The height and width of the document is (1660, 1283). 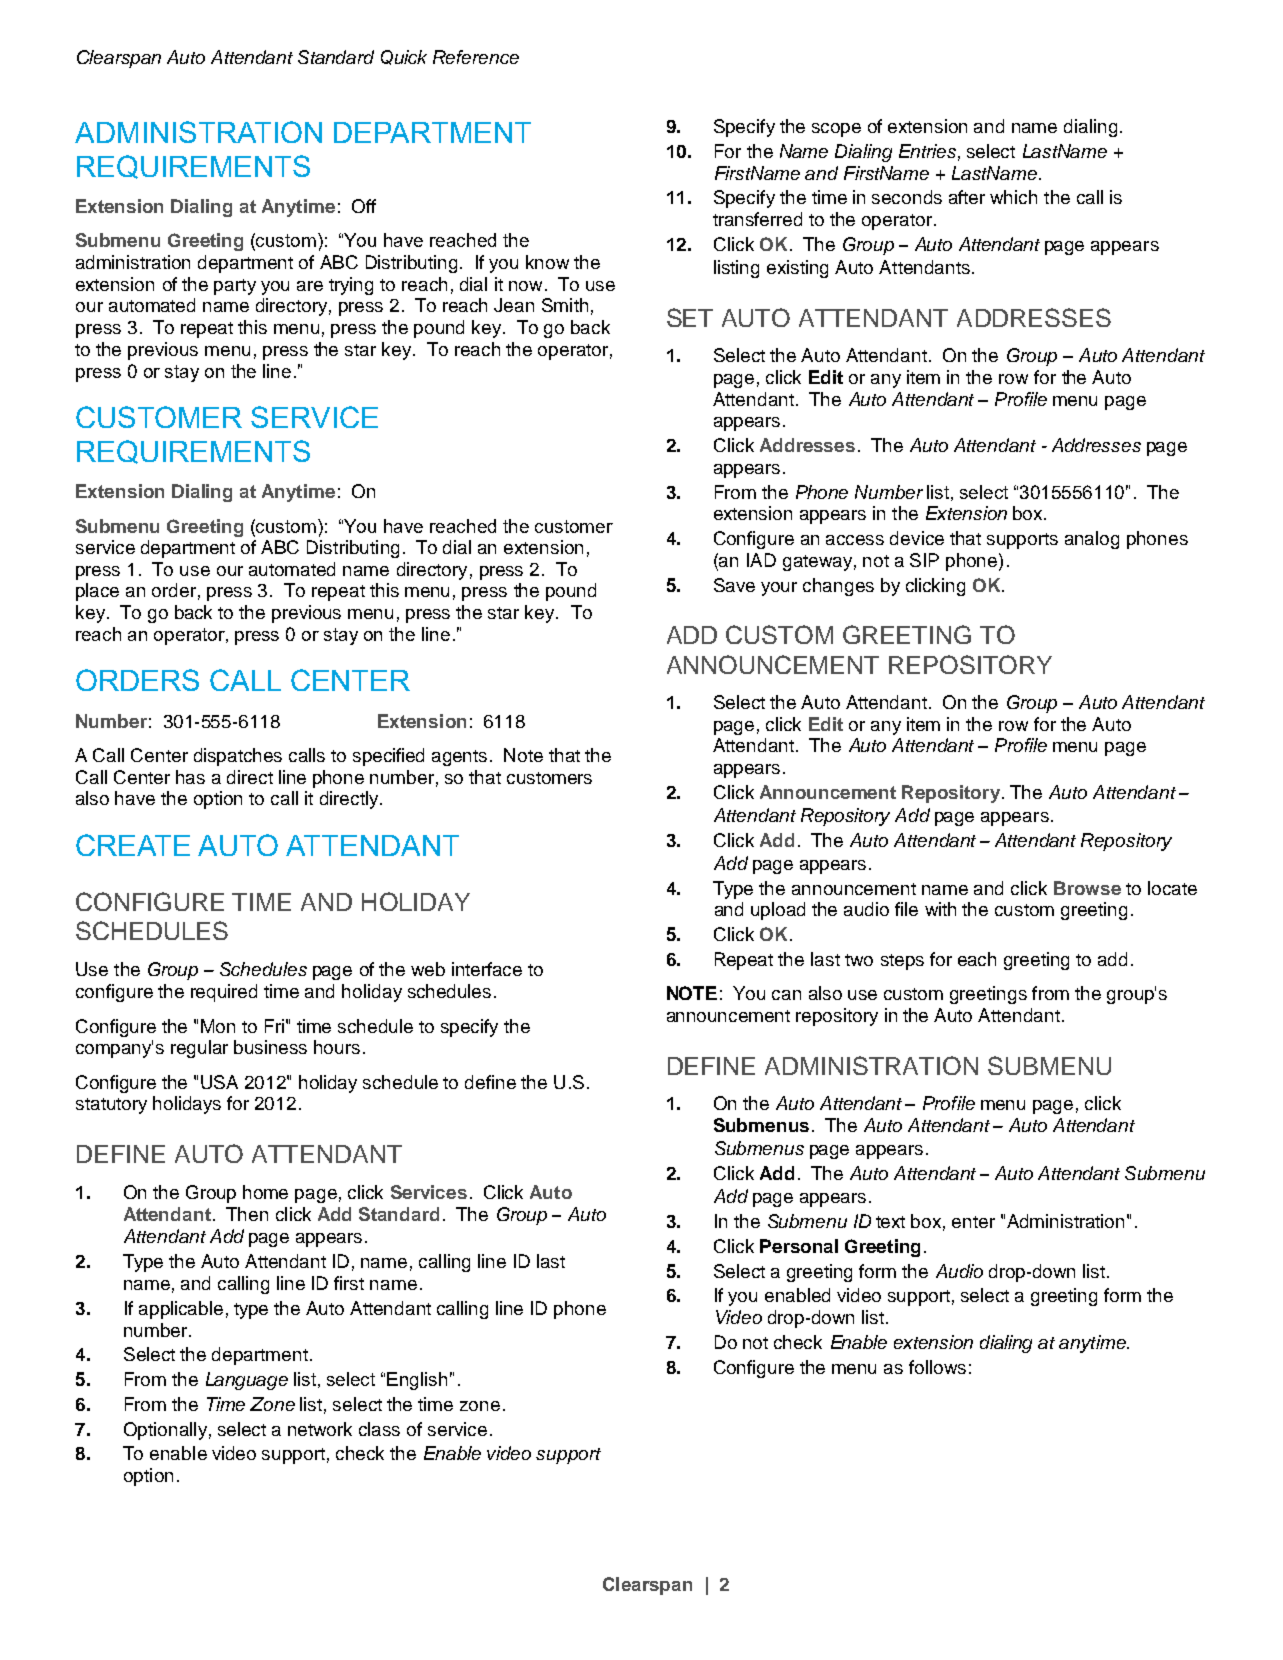 I want to click on required, so click(x=224, y=993).
